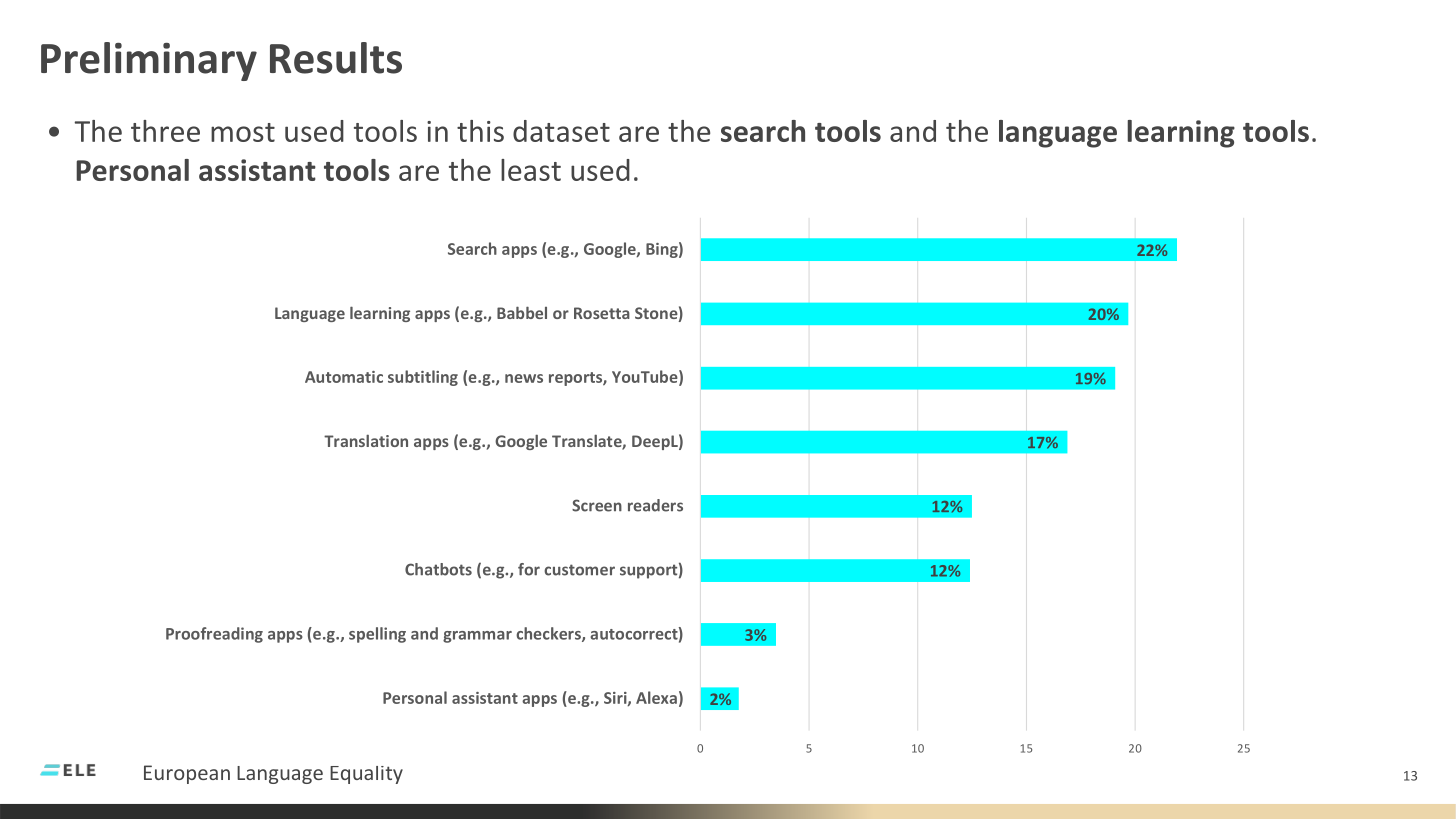  Describe the element at coordinates (438, 569) in the screenshot. I see `Chatbots` at that location.
